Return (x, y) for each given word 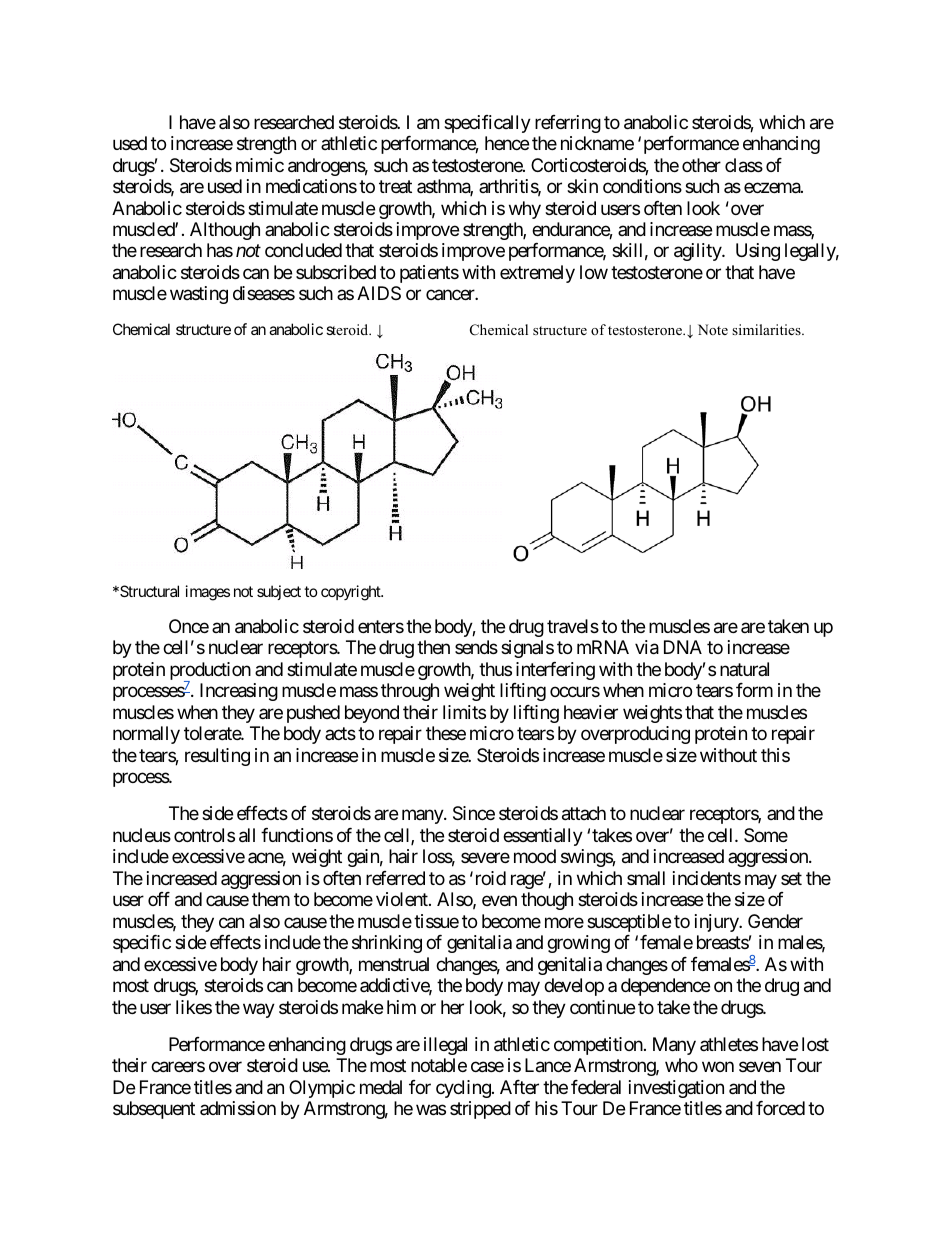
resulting (217, 757)
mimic (260, 165)
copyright (352, 593)
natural (744, 669)
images (208, 593)
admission (238, 1108)
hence (507, 143)
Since (474, 813)
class (744, 165)
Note (713, 329)
